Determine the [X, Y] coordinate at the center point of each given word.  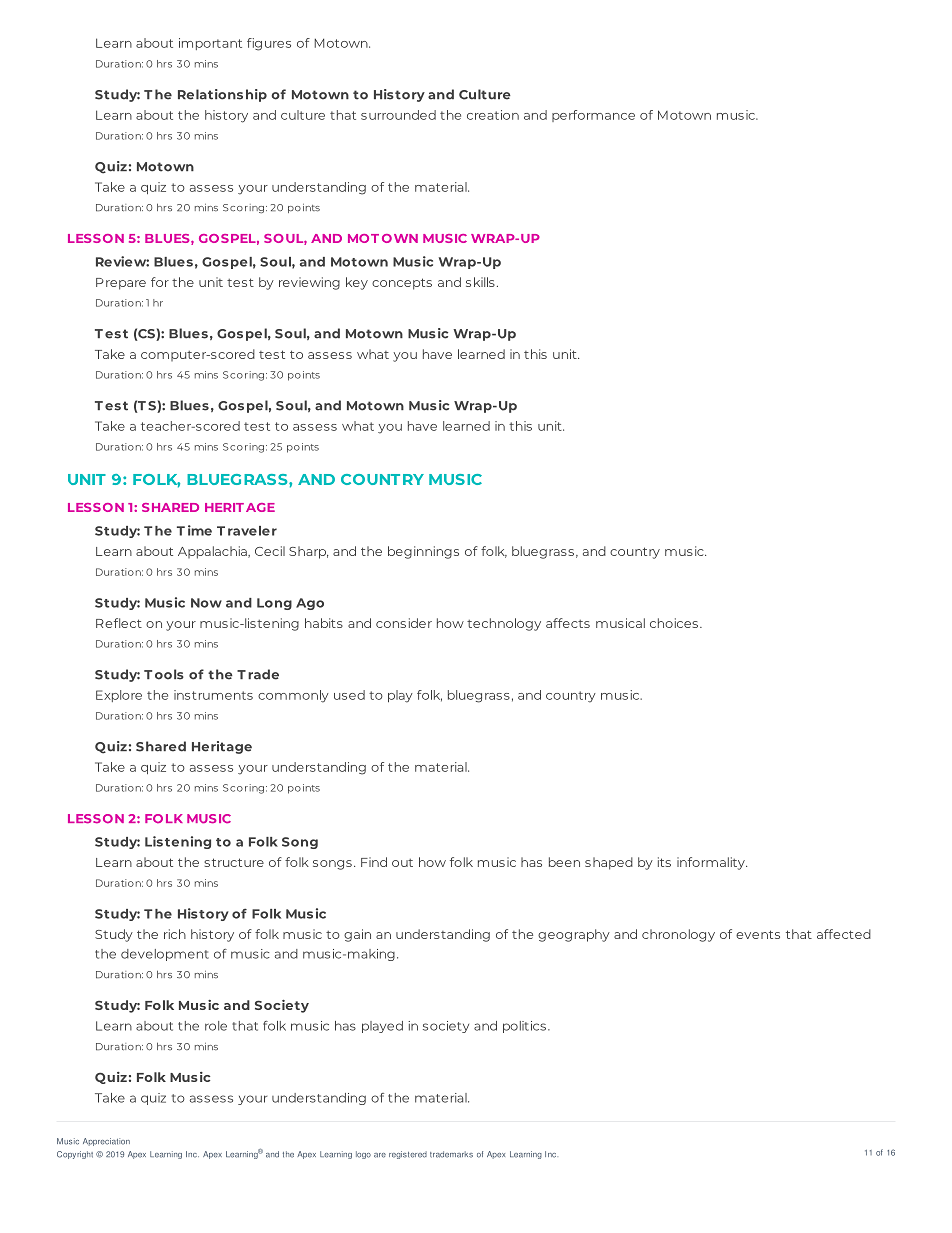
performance [593, 116]
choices [675, 623]
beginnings [423, 552]
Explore [119, 696]
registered [408, 1155]
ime [200, 530]
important [210, 44]
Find [374, 862]
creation [493, 115]
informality [712, 863]
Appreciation [106, 1142]
